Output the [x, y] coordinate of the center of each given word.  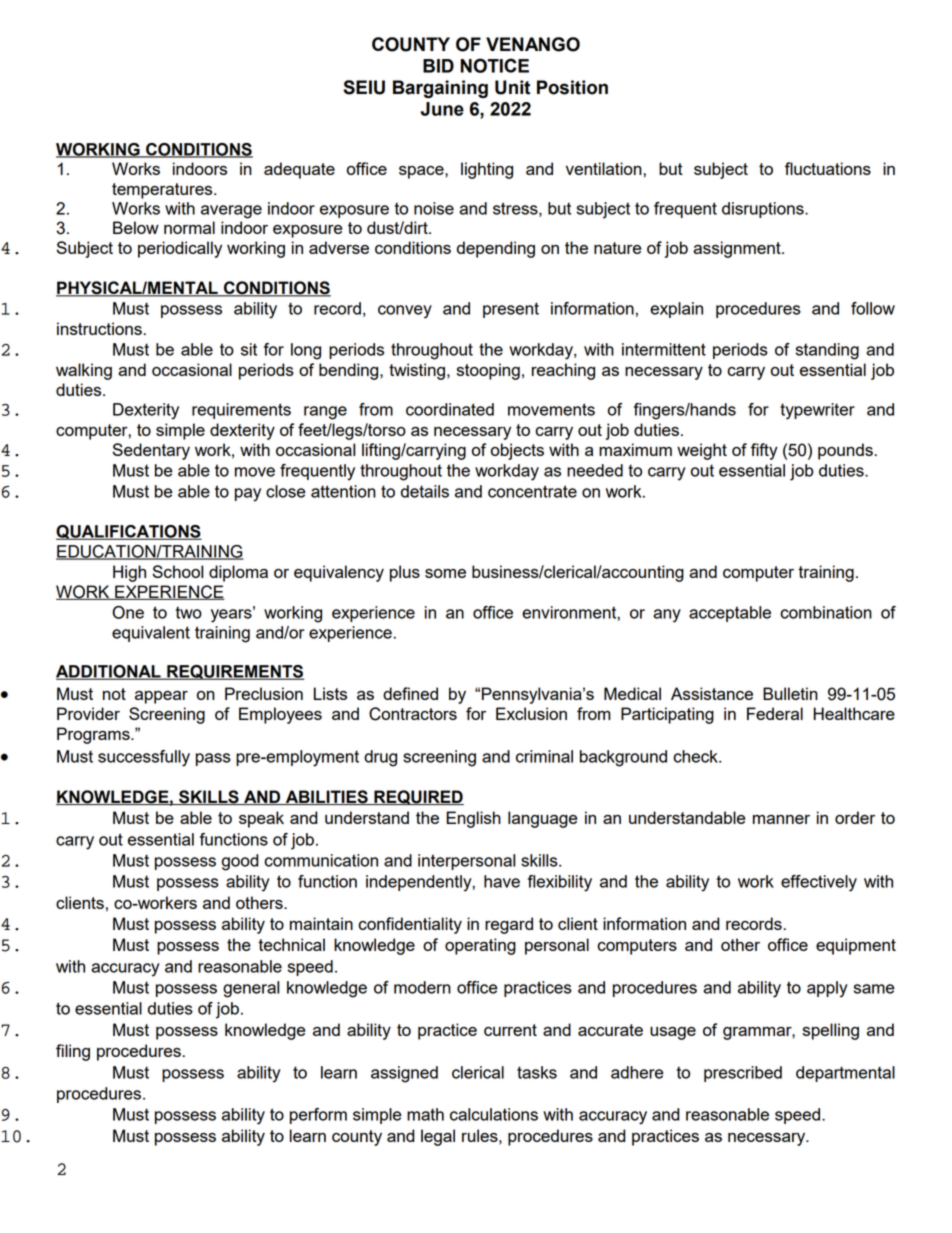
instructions [99, 328]
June [442, 109]
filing [73, 1052]
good [240, 862]
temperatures [163, 191]
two [189, 613]
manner [781, 819]
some [445, 573]
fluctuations [828, 168]
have [502, 881]
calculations [494, 1114]
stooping [488, 371]
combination [826, 612]
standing [827, 351]
